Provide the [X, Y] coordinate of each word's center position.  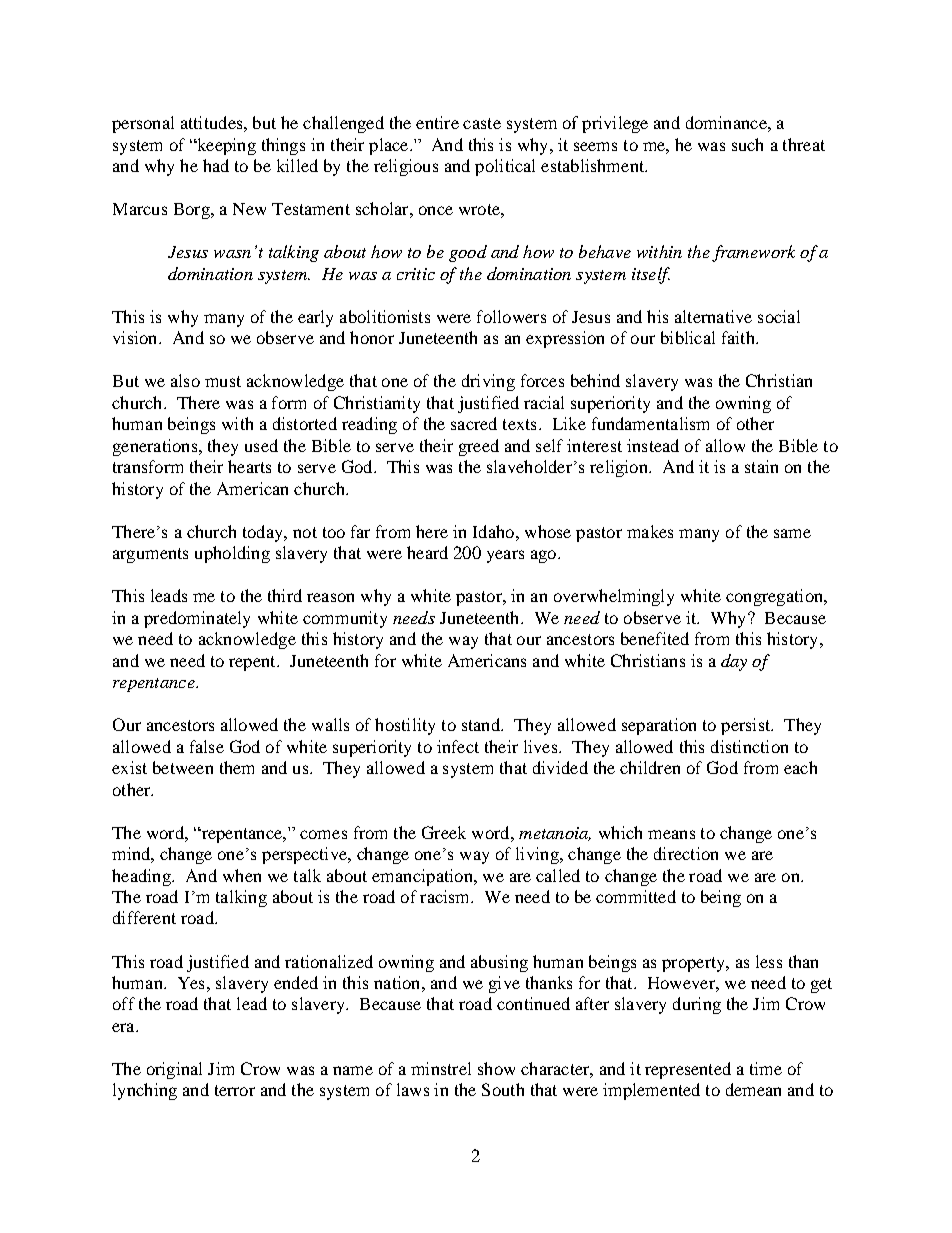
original [174, 1070]
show [496, 1068]
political [505, 167]
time [766, 1068]
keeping [225, 146]
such [747, 144]
